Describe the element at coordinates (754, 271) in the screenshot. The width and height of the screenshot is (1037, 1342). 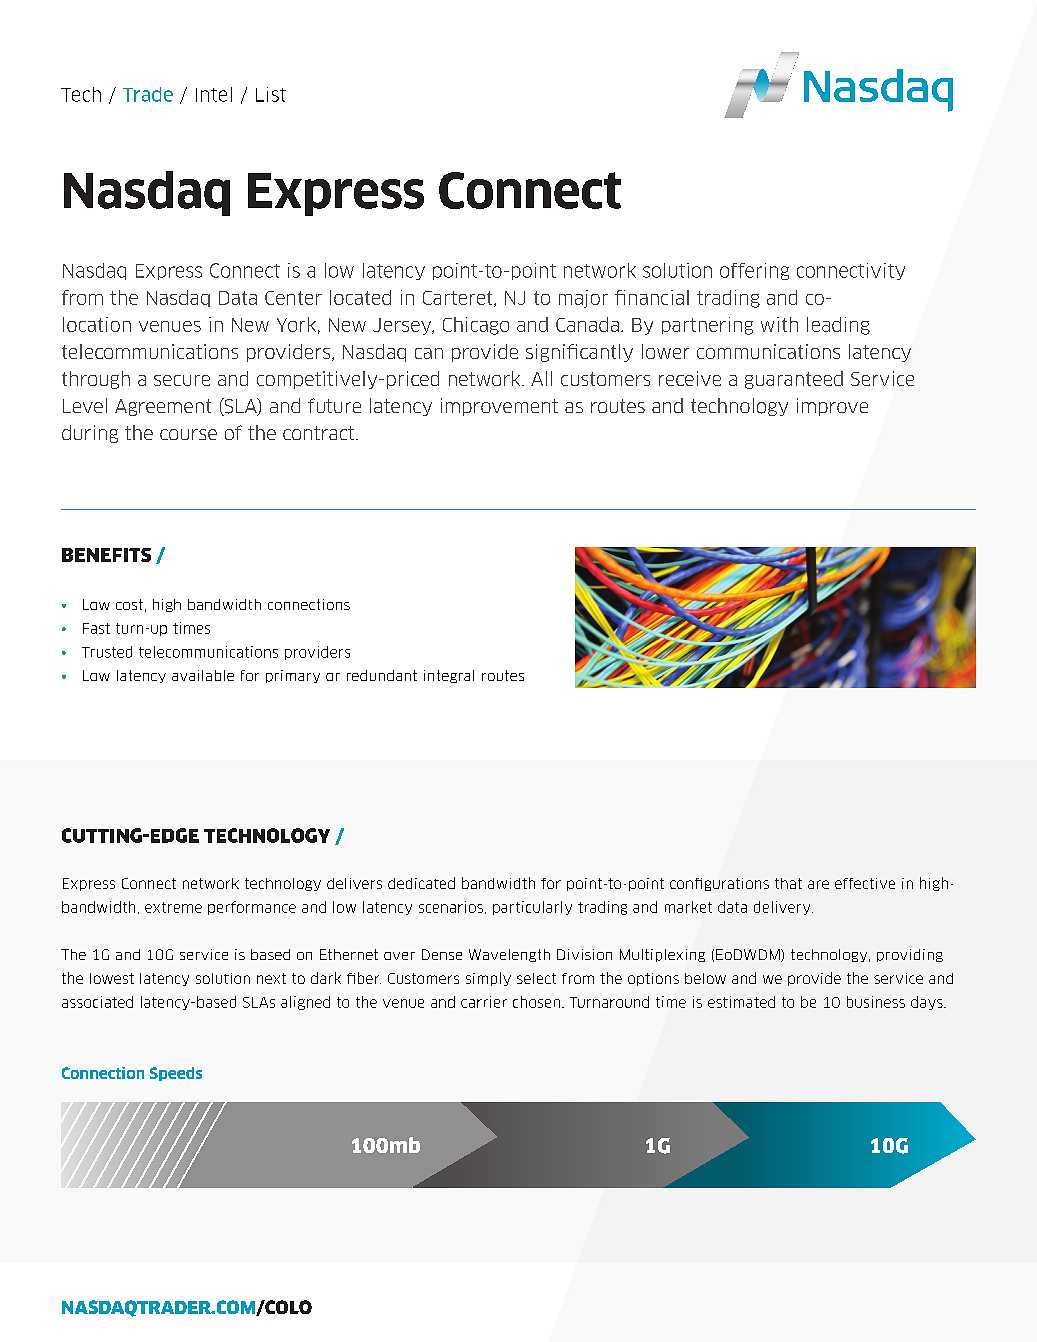
I see `offering` at that location.
